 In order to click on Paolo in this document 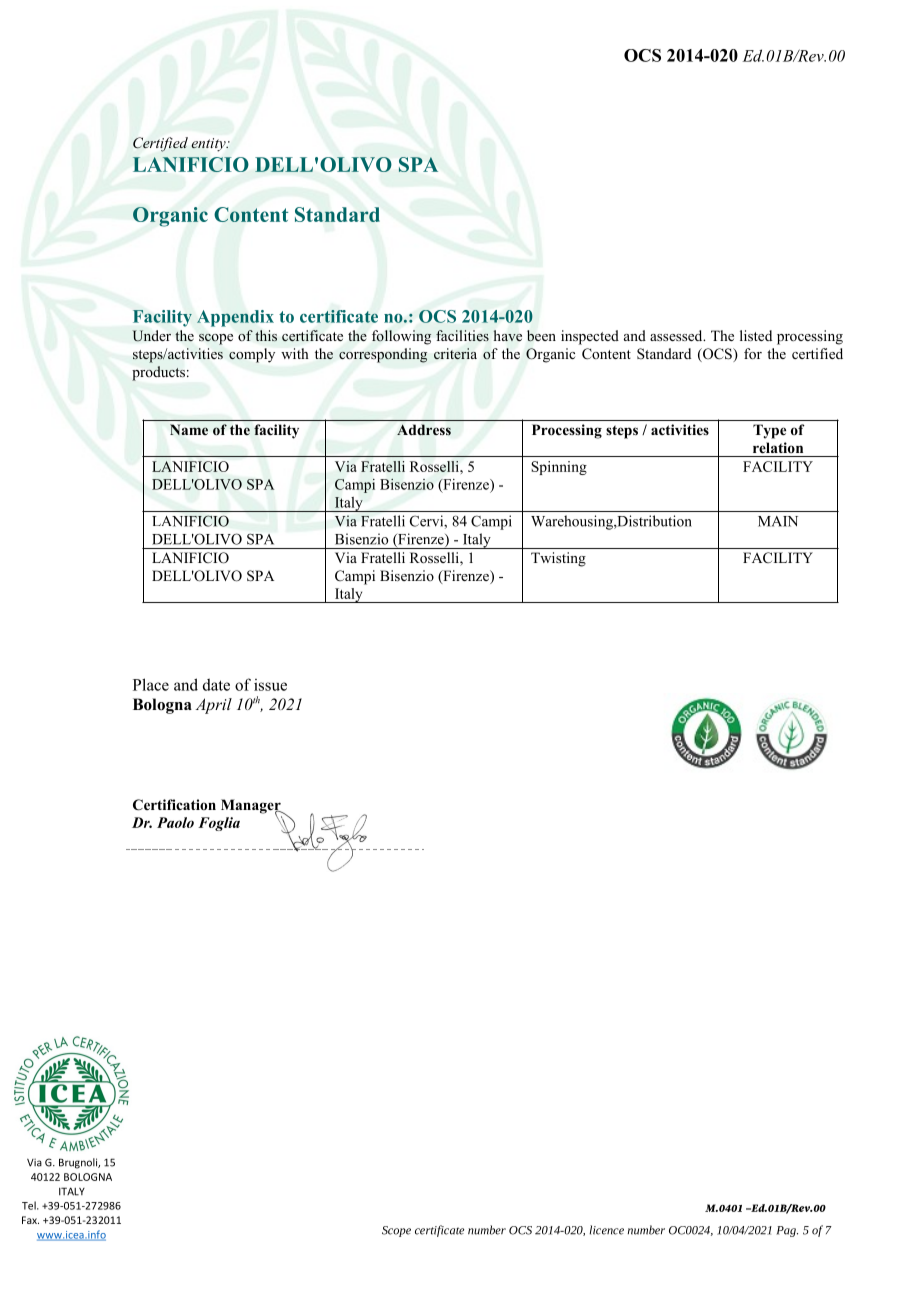, I will do `click(175, 822)`.
